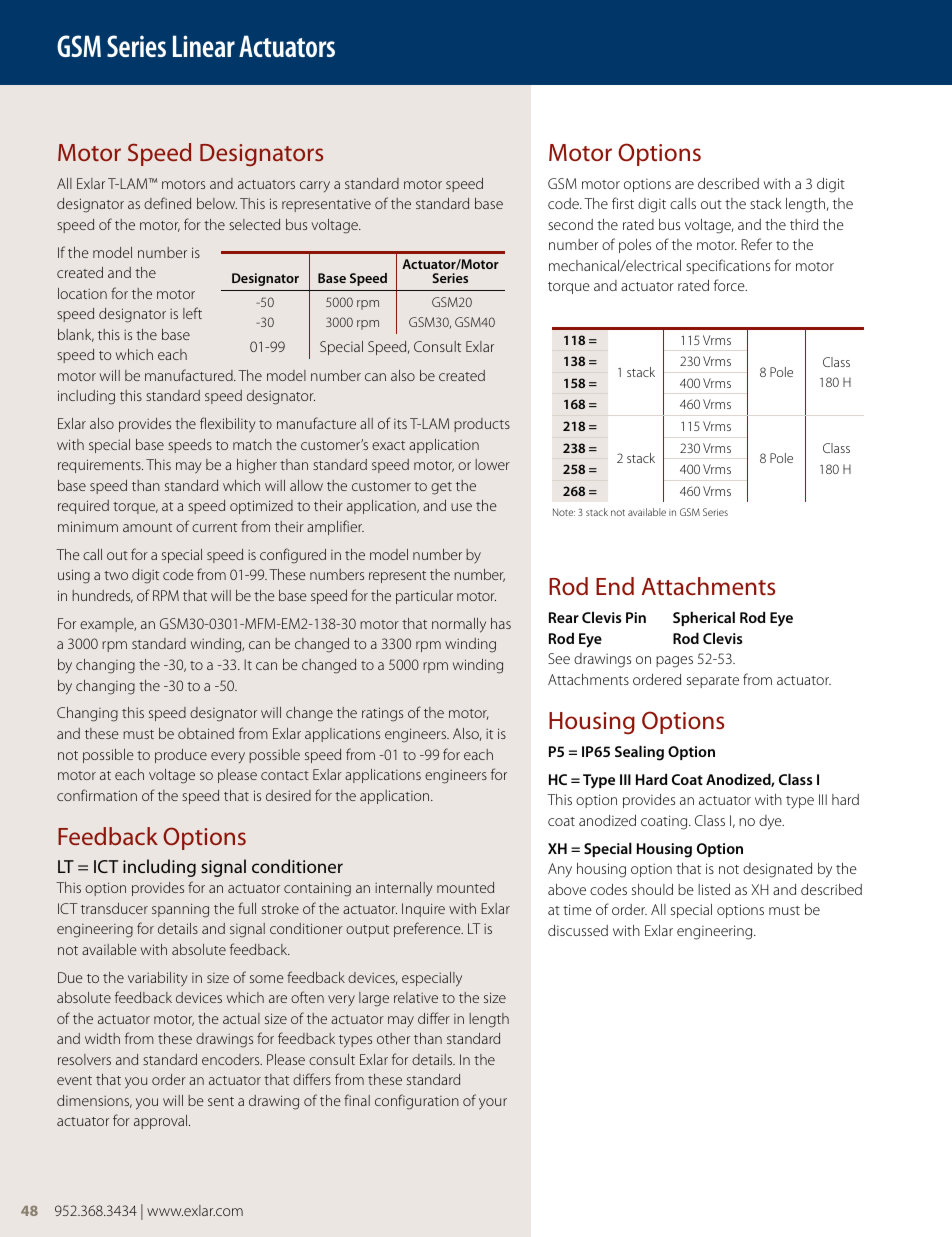 The height and width of the document is (1237, 952). What do you see at coordinates (417, 1102) in the document?
I see `configuration` at bounding box center [417, 1102].
